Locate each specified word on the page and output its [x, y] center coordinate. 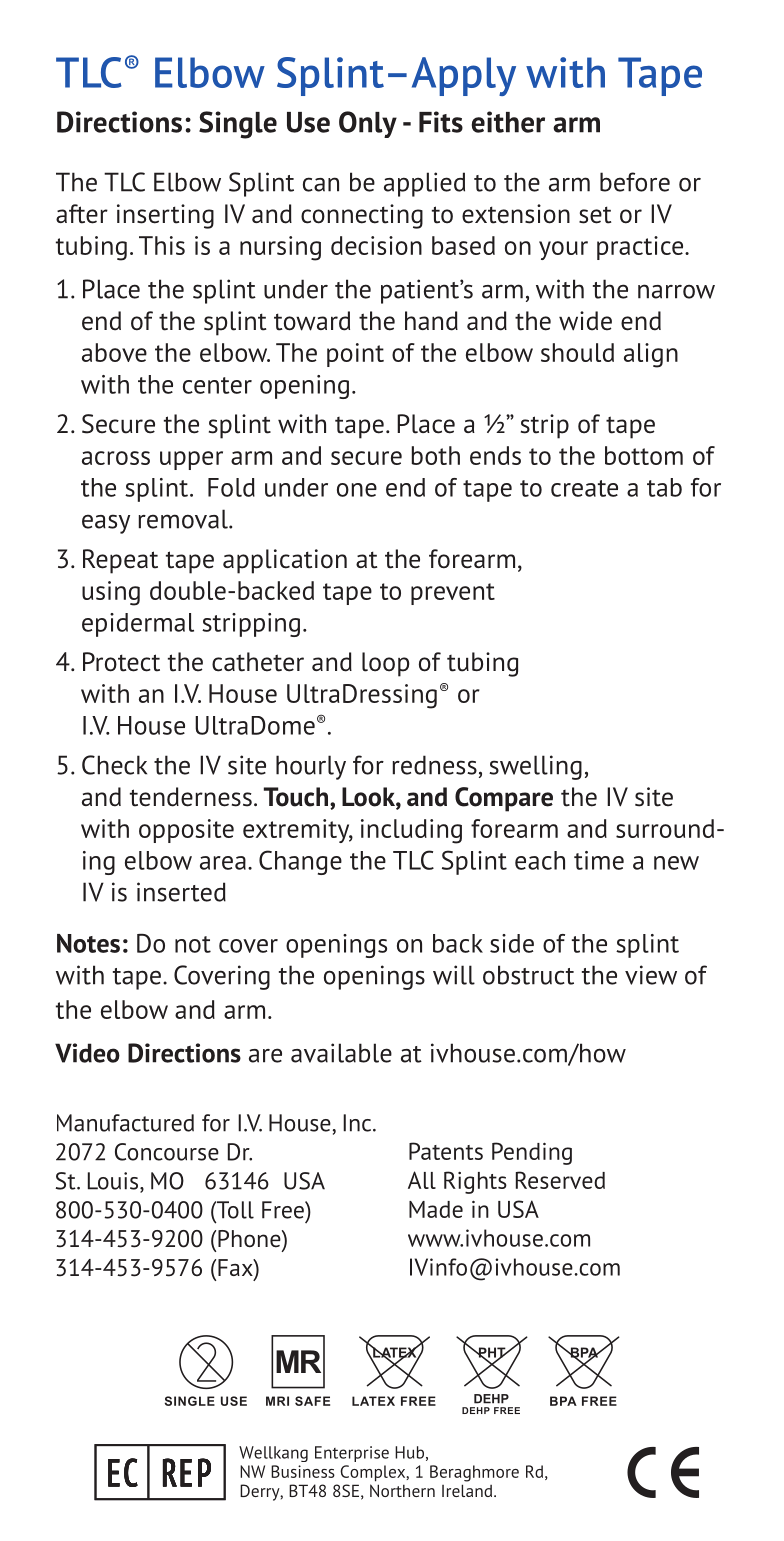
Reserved [560, 1180]
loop [385, 664]
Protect [121, 662]
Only [368, 124]
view [651, 975]
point [355, 355]
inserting [165, 216]
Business [303, 1471]
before [635, 182]
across [116, 458]
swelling [535, 767]
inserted [181, 892]
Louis [114, 1182]
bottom [644, 455]
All [422, 1180]
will [454, 975]
